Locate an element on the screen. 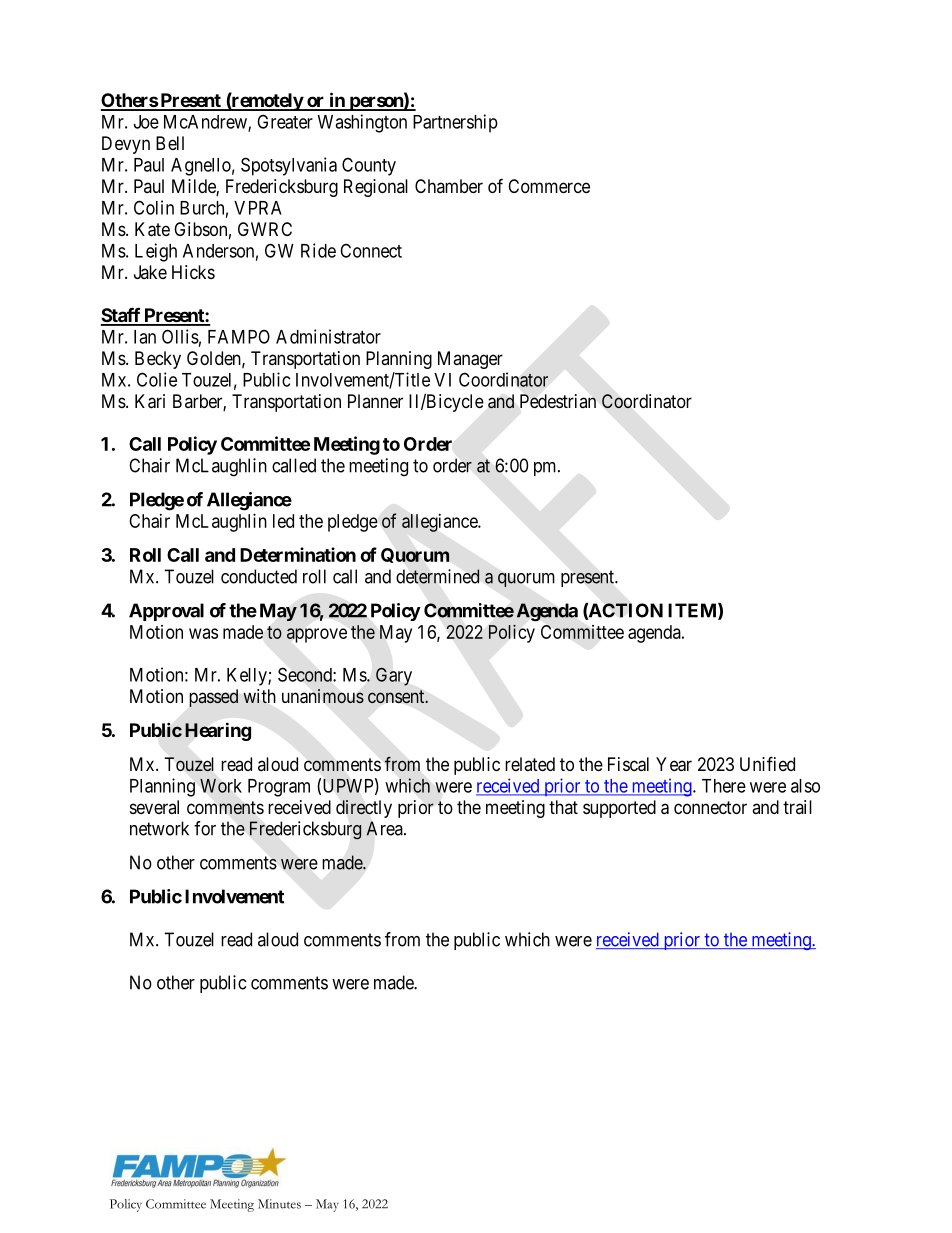  Kari is located at coordinates (150, 401).
